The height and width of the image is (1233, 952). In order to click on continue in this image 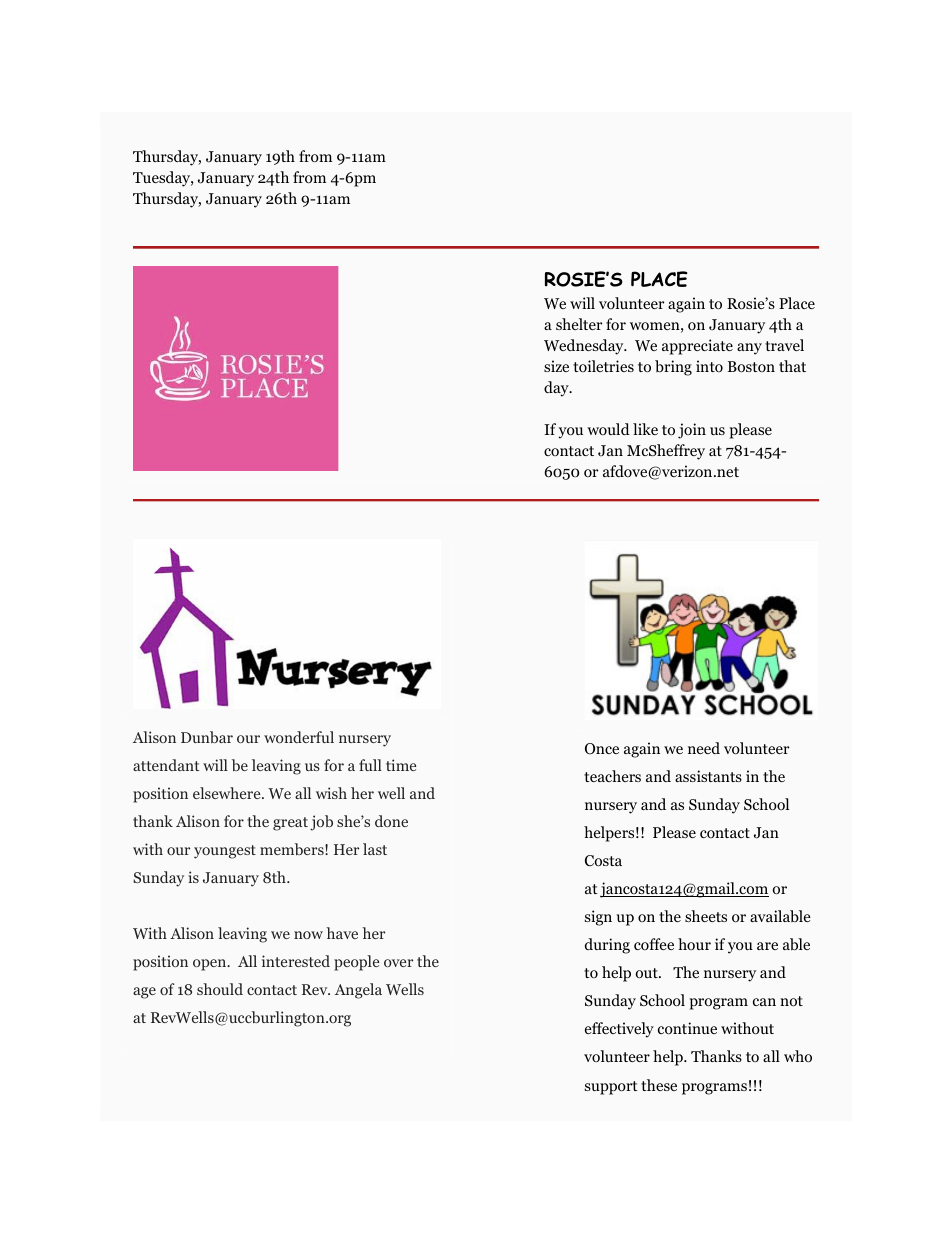, I will do `click(687, 1028)`.
